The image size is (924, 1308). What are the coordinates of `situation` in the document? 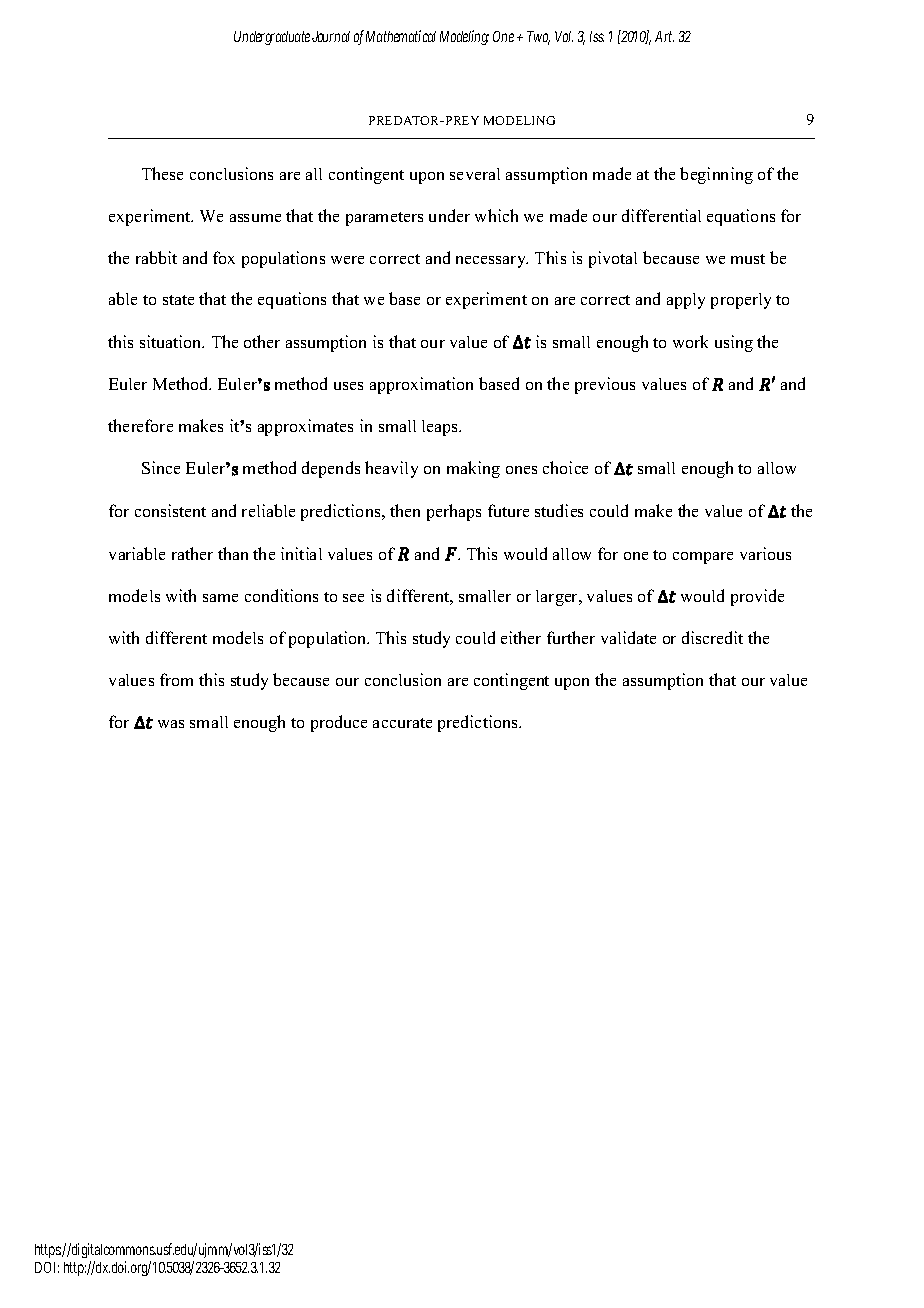 It's located at (172, 341).
